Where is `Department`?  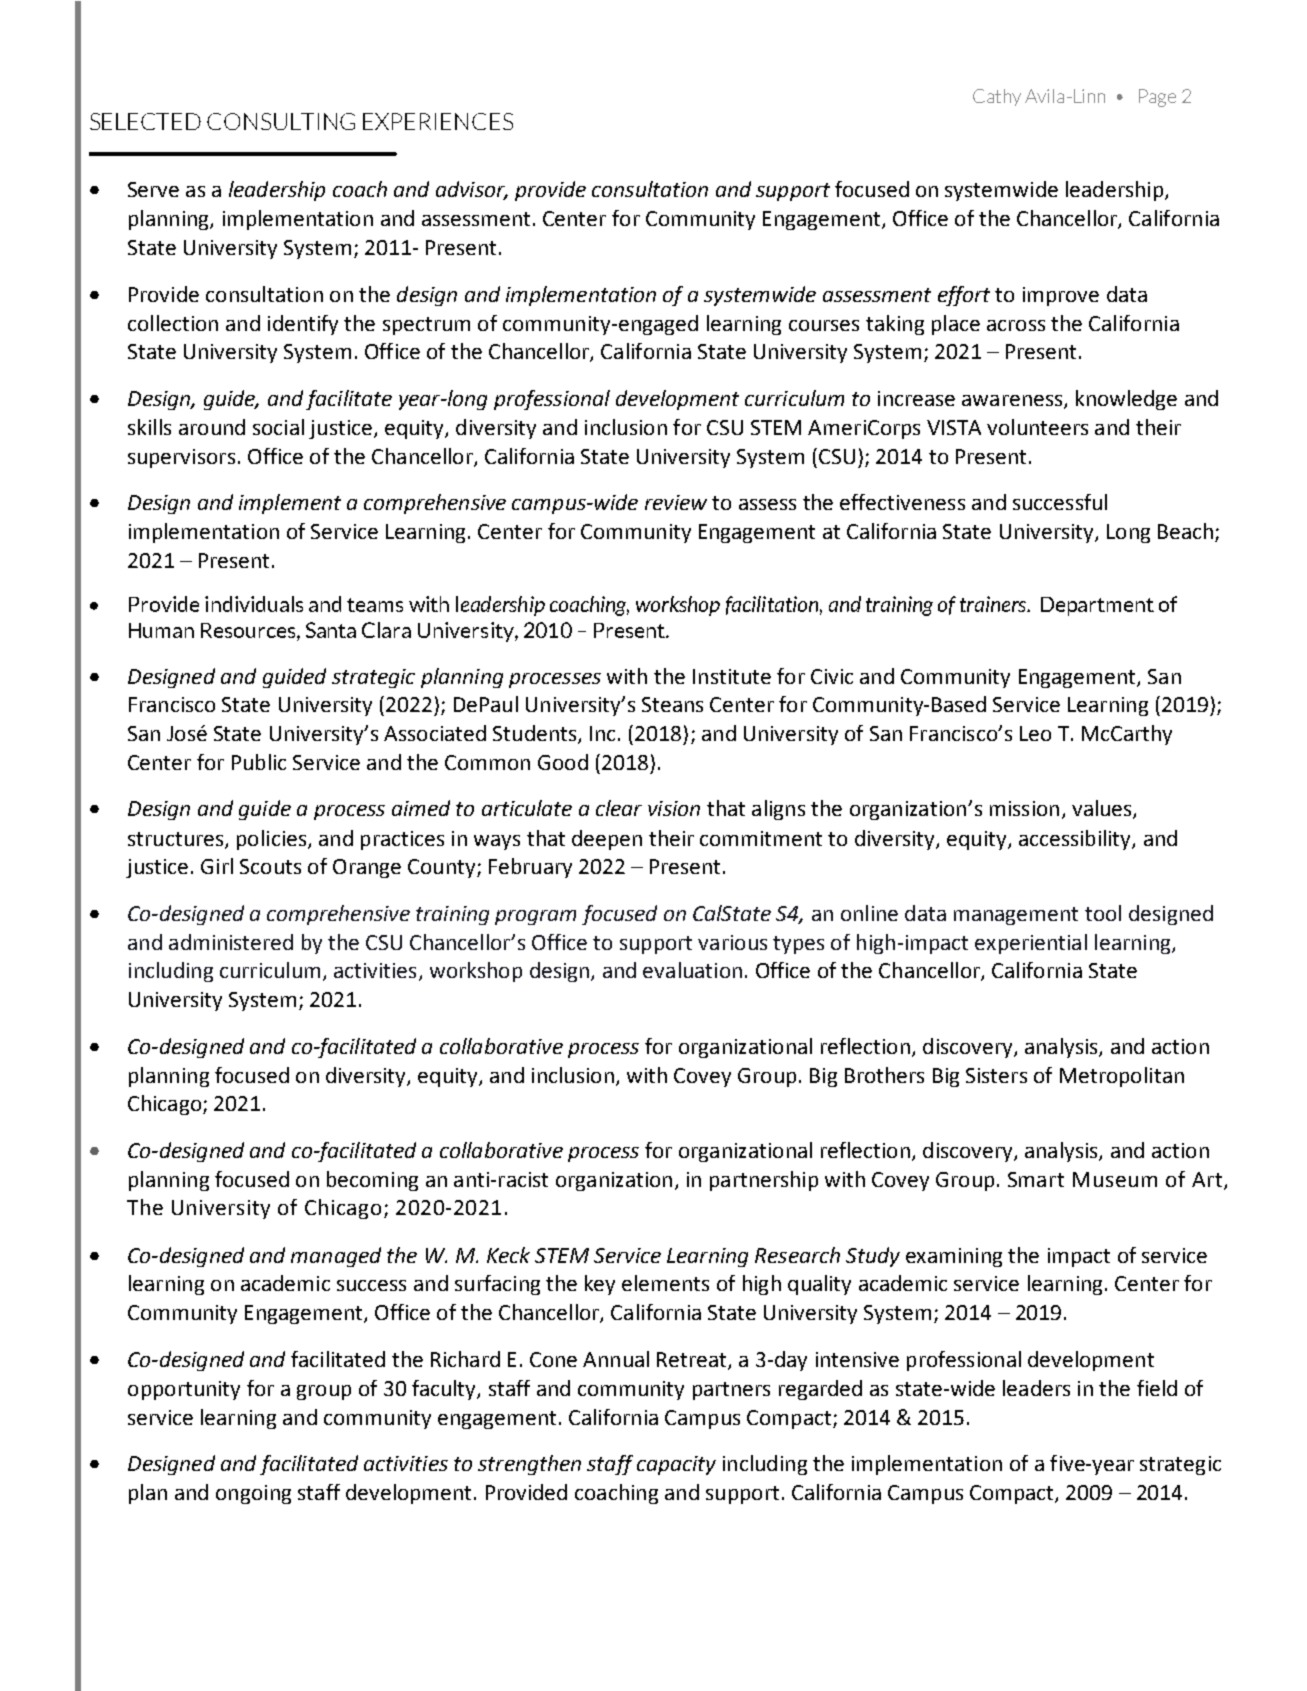
Department is located at coordinates (1097, 606).
